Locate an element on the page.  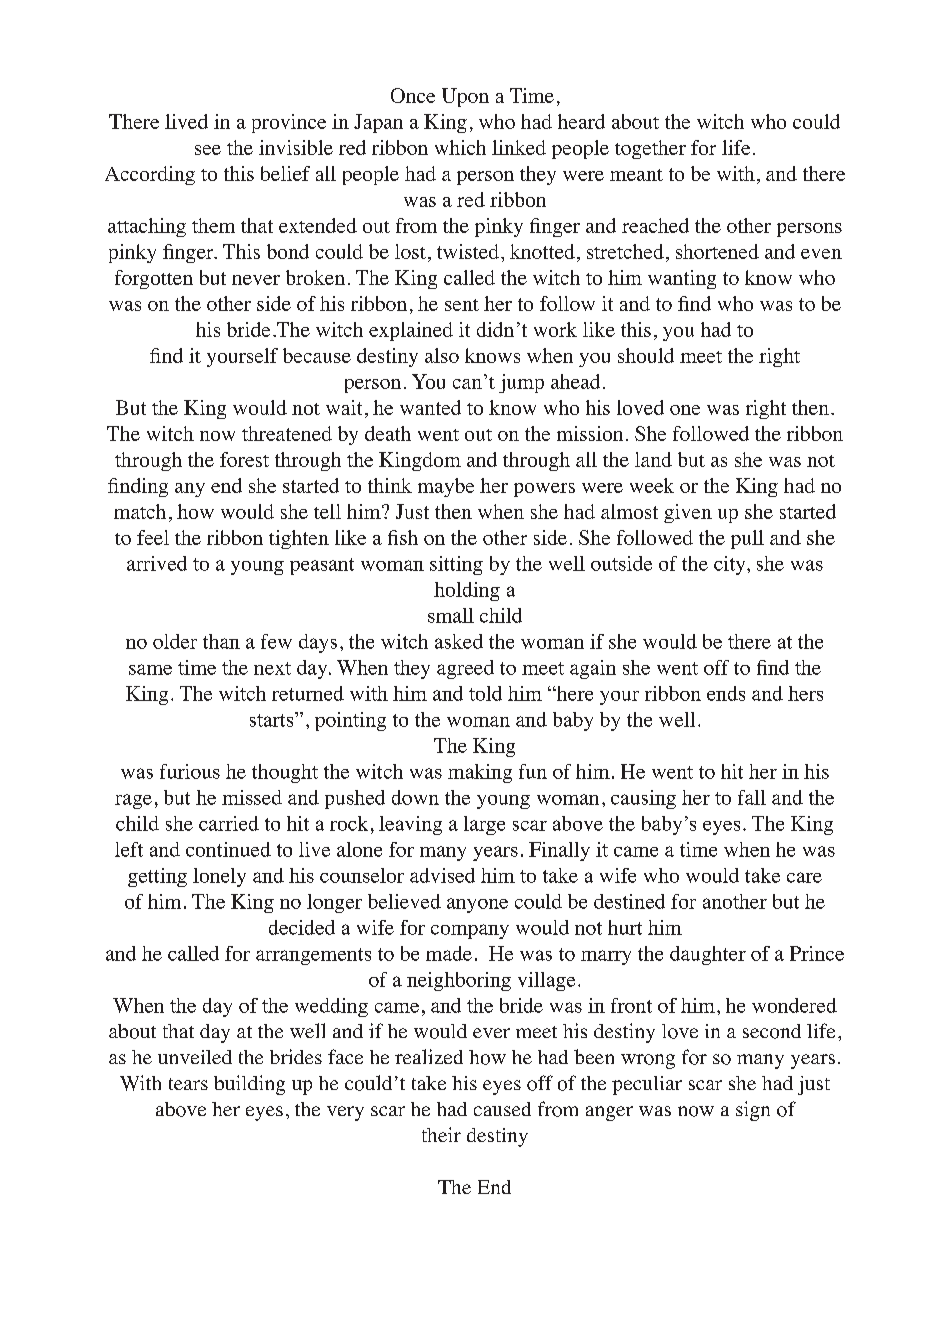
tears is located at coordinates (188, 1084).
